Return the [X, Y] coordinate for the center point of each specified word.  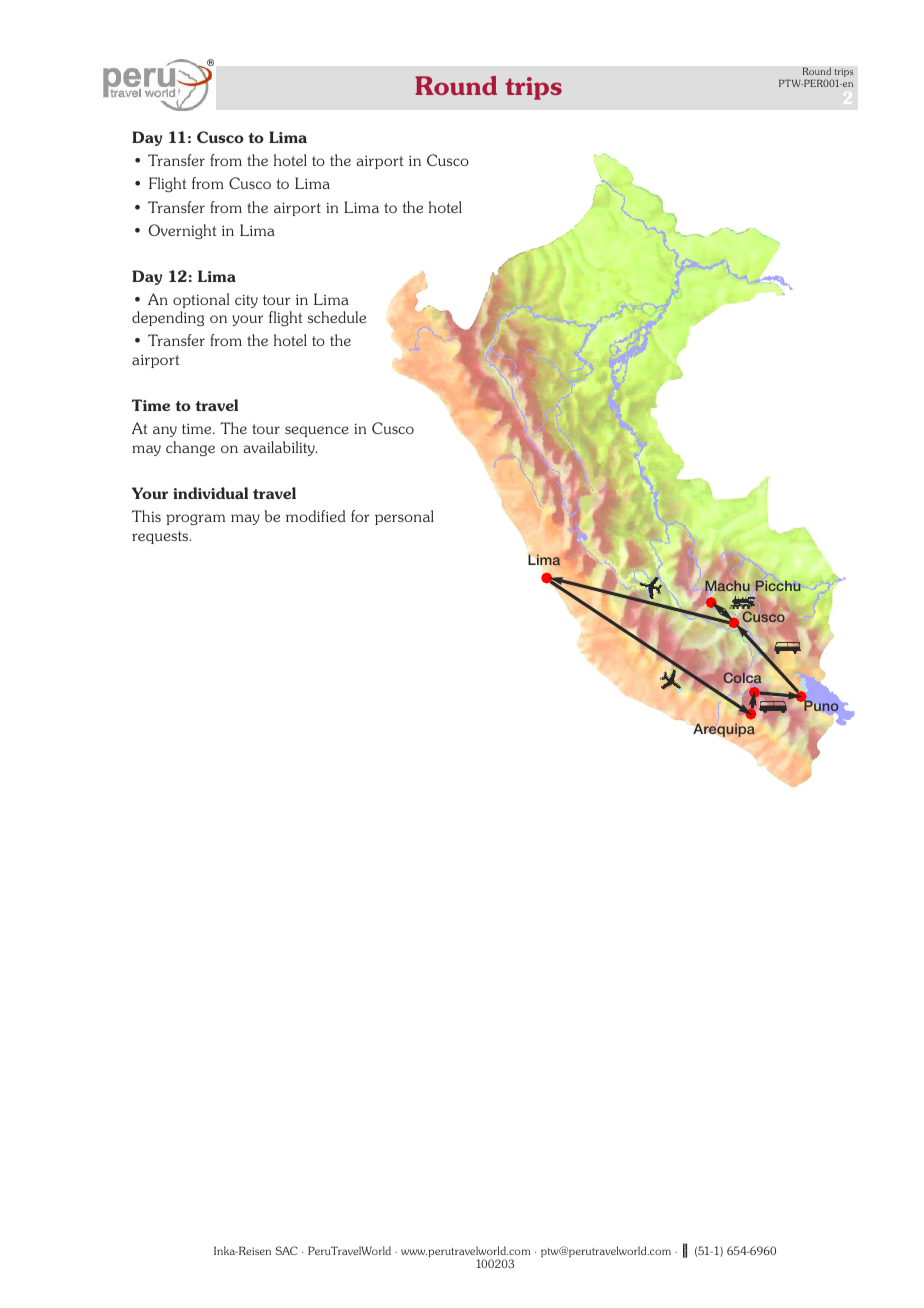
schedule [337, 317]
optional [201, 300]
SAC [286, 1250]
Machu [727, 585]
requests [161, 537]
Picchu [778, 585]
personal [404, 517]
